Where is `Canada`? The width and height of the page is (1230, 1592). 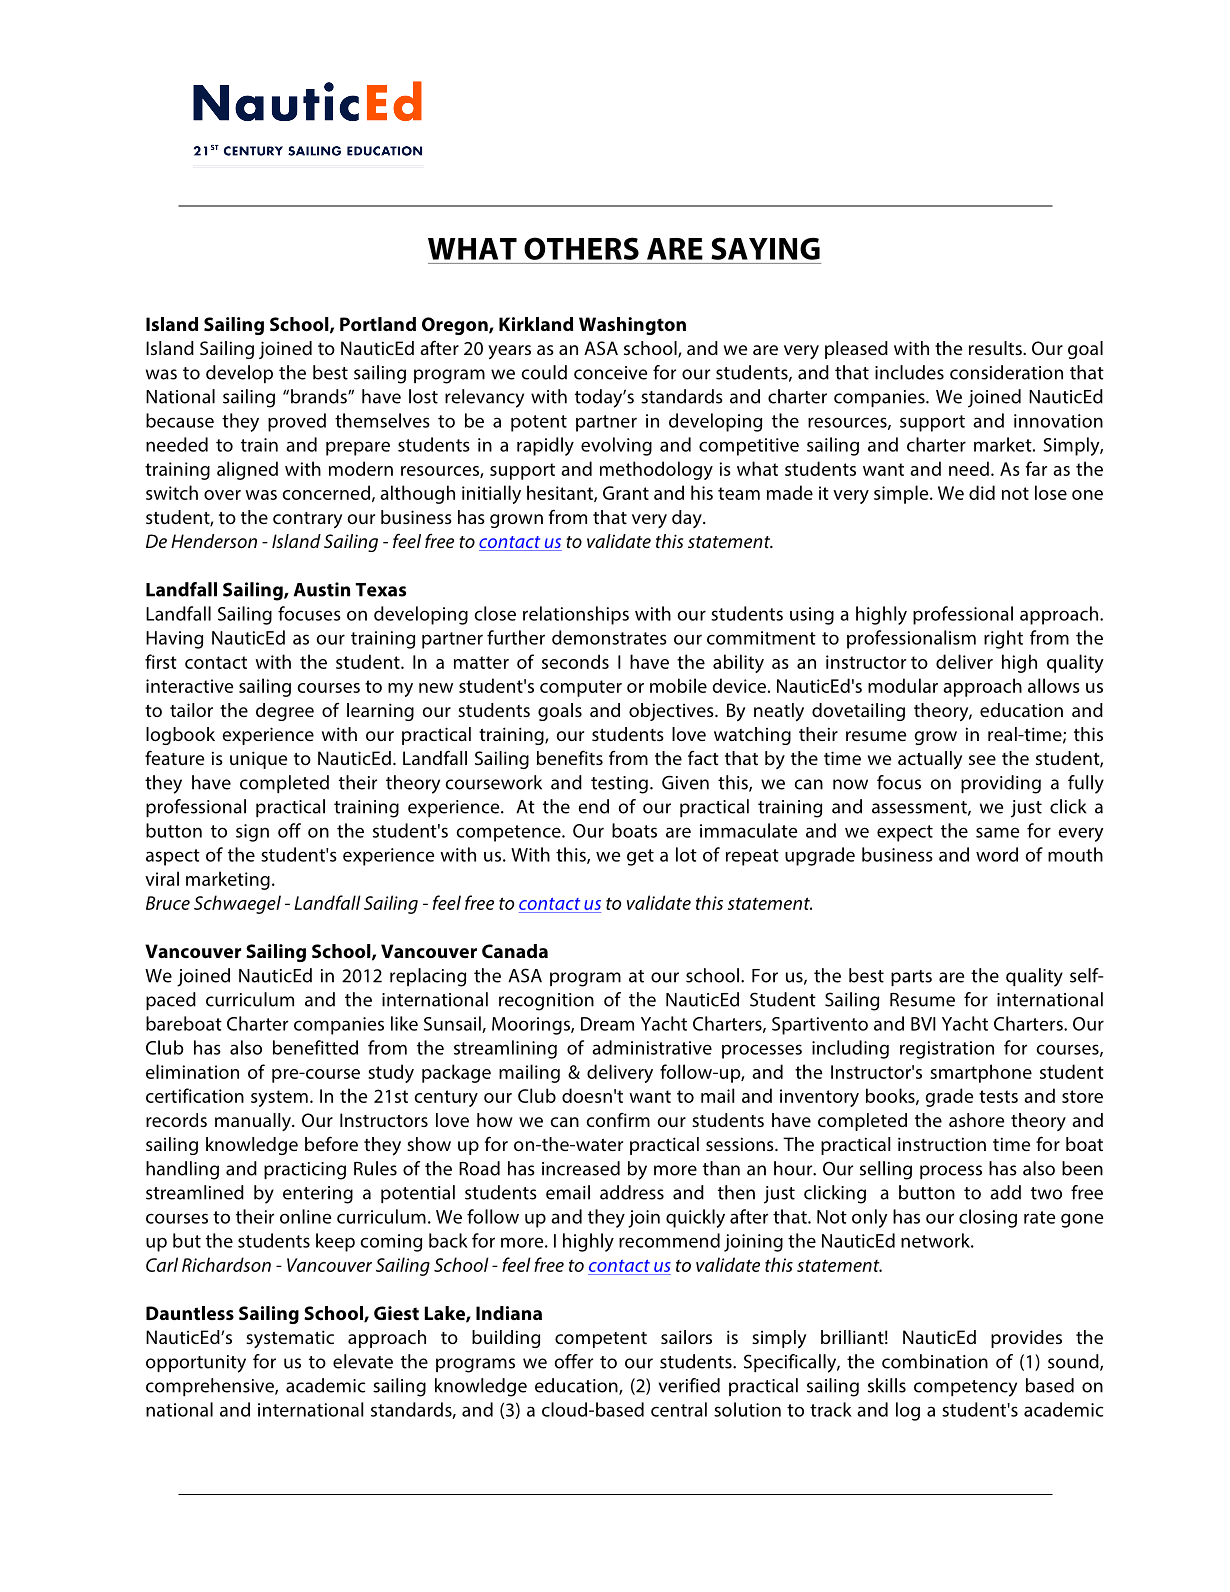 Canada is located at coordinates (515, 951).
